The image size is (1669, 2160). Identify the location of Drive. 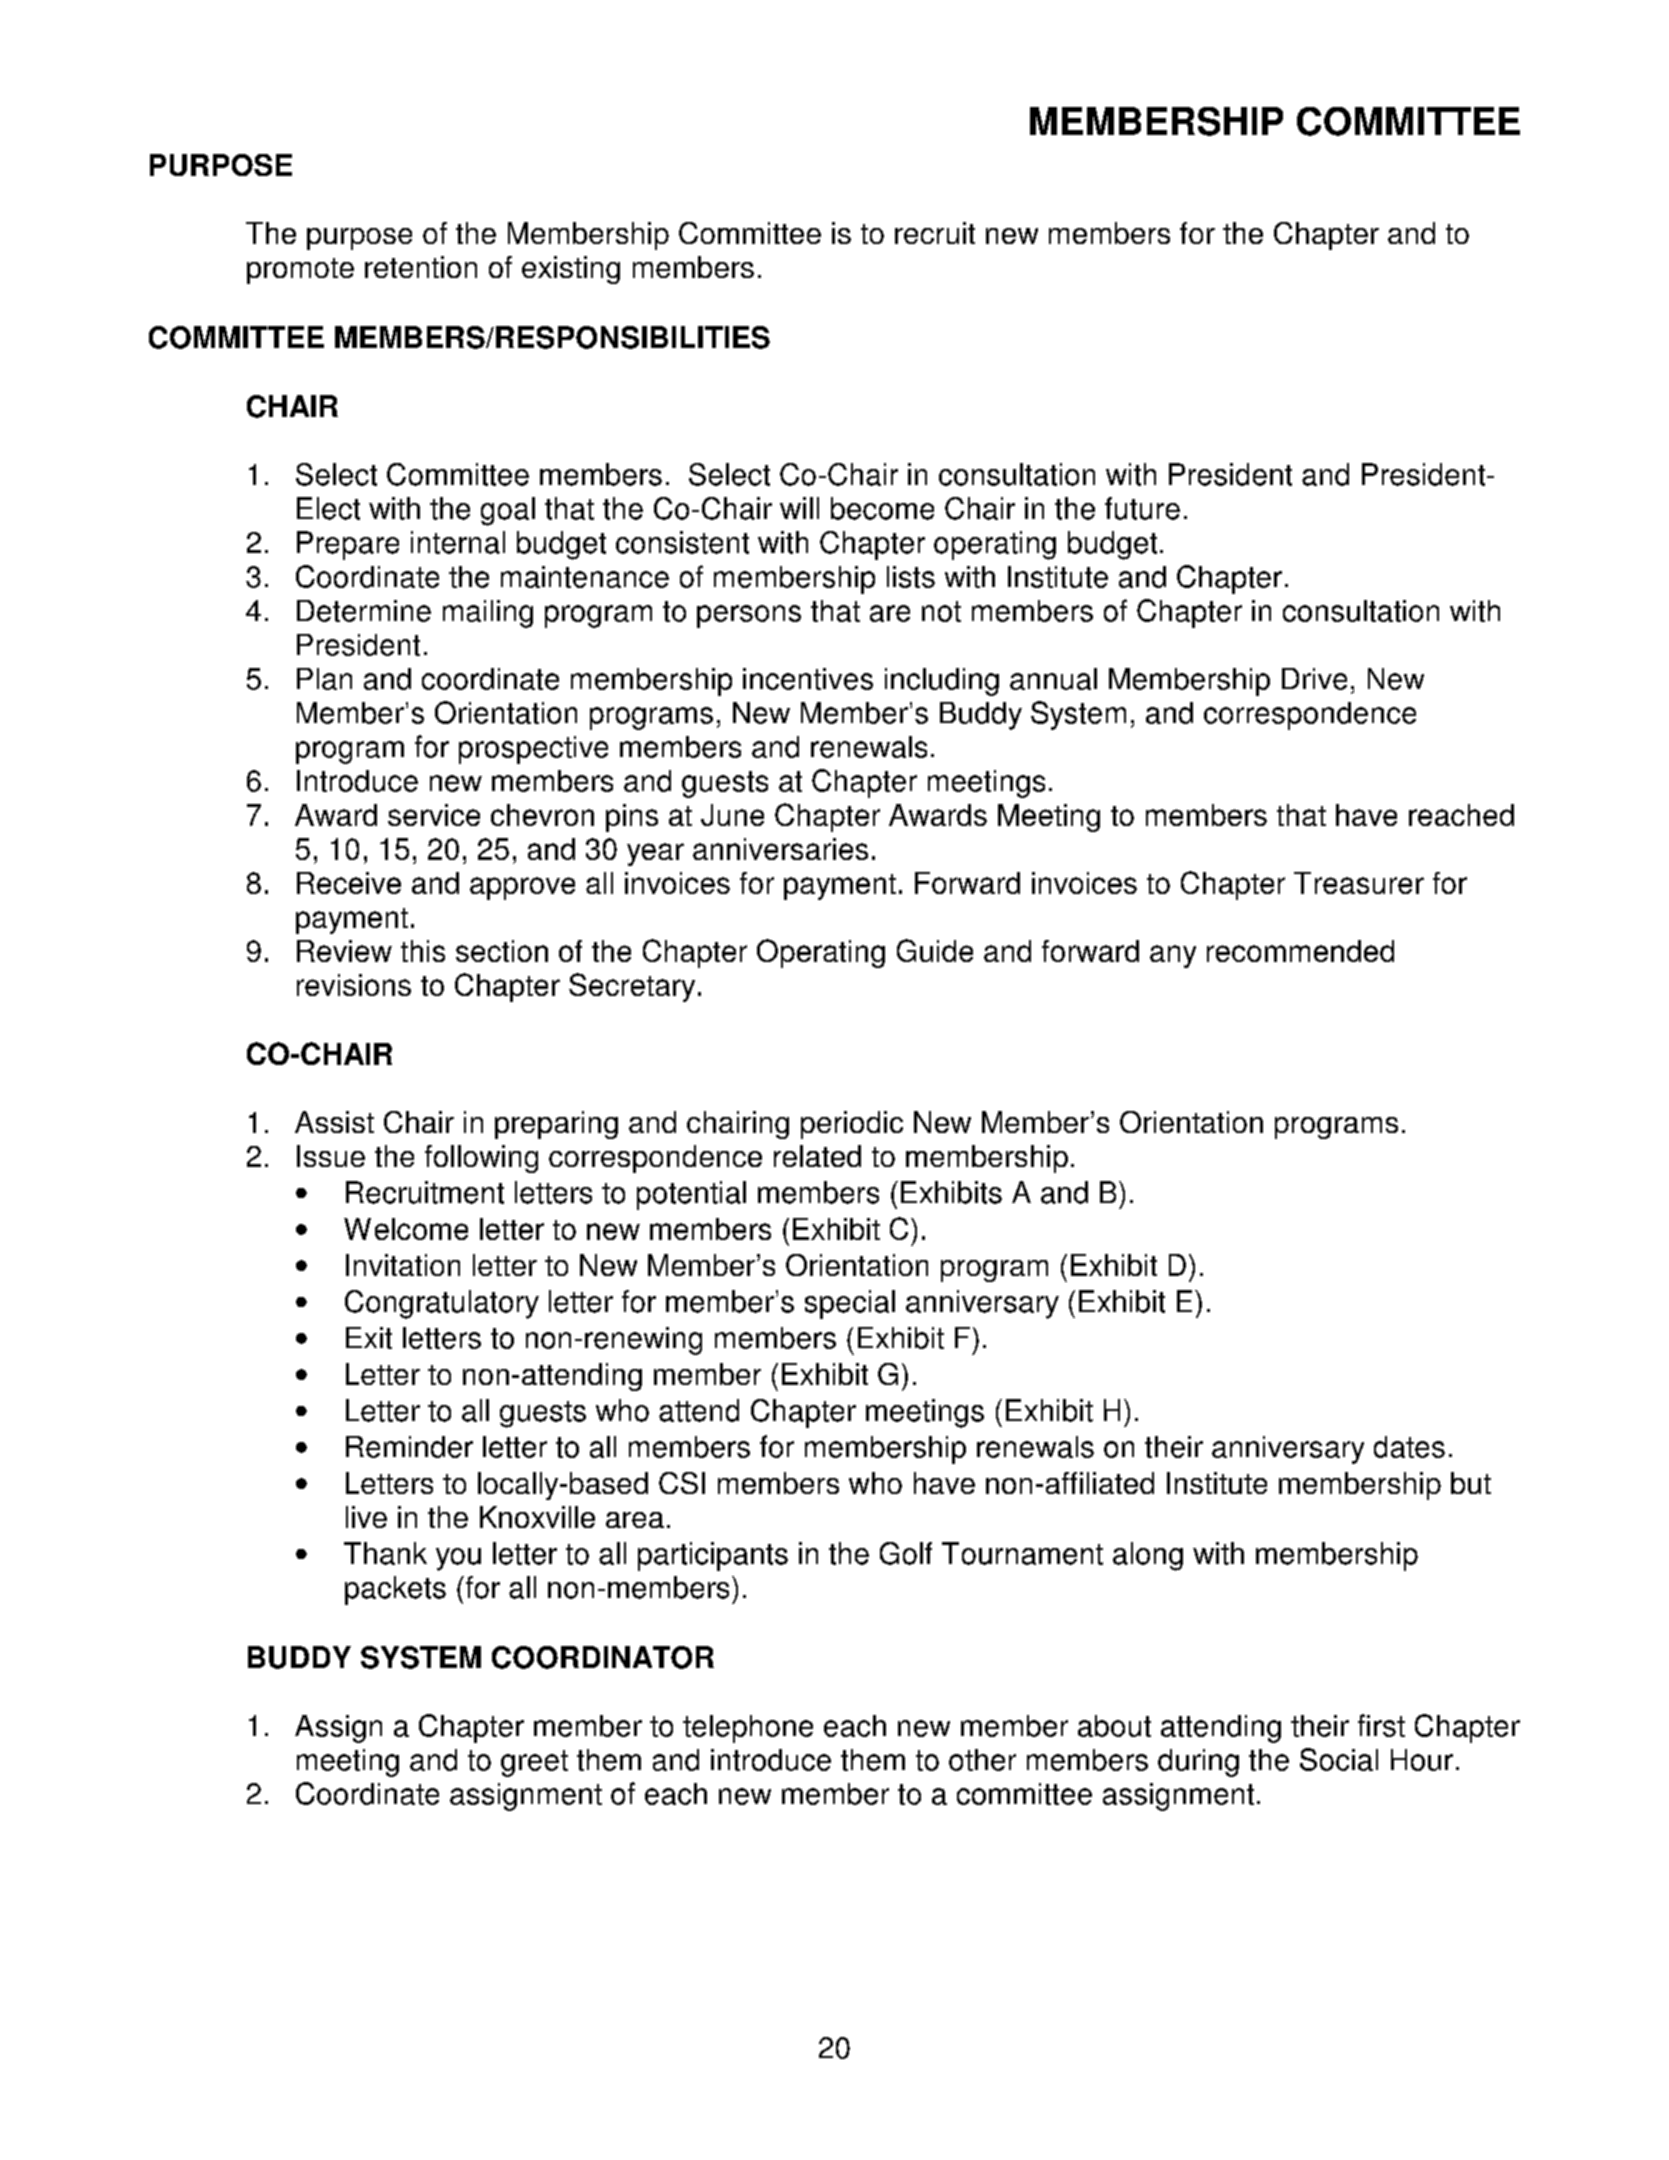
(1314, 679).
